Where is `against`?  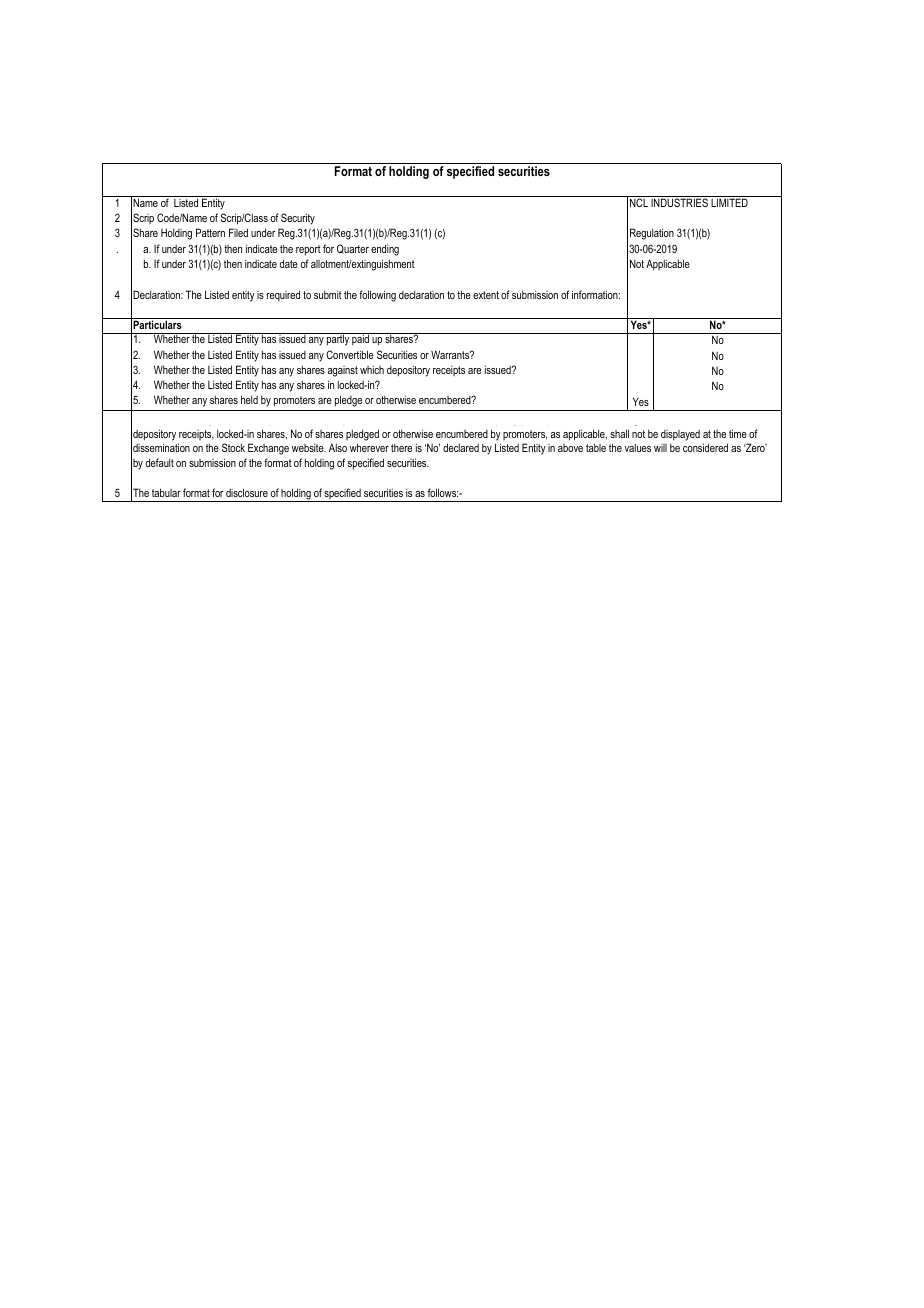
against is located at coordinates (343, 371).
